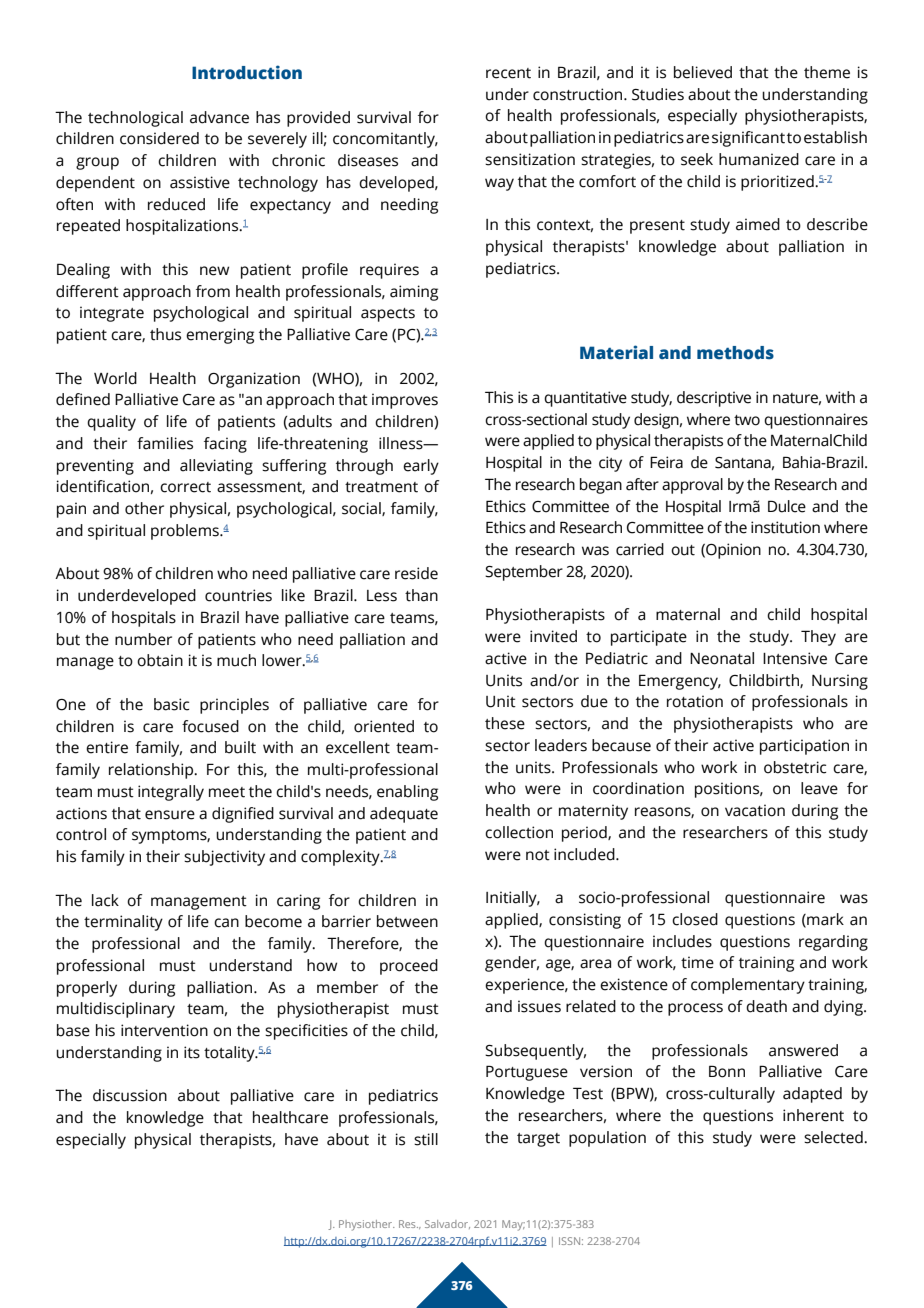  What do you see at coordinates (135, 119) in the screenshot?
I see `technological` at bounding box center [135, 119].
